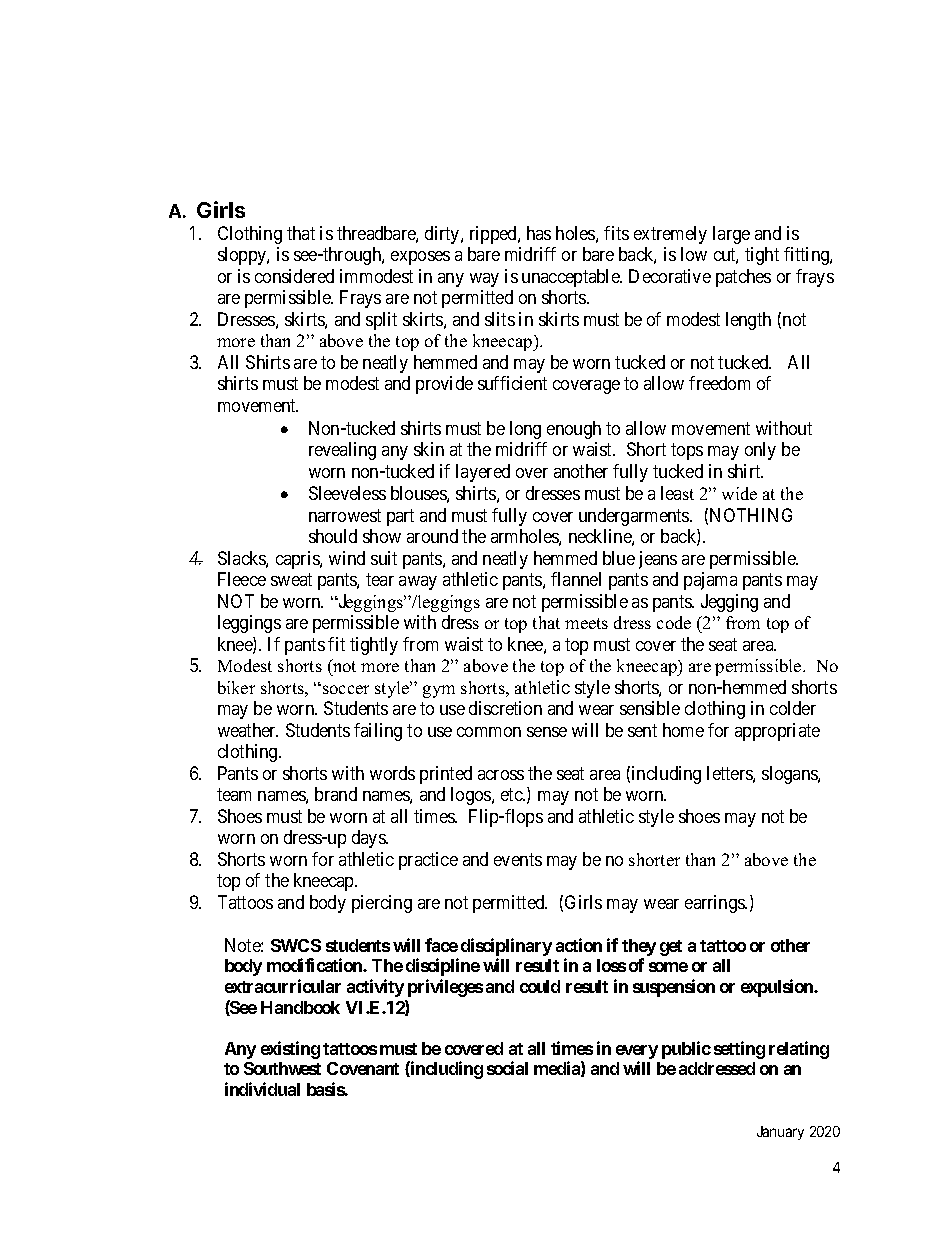  What do you see at coordinates (494, 235) in the image?
I see `ripped` at bounding box center [494, 235].
